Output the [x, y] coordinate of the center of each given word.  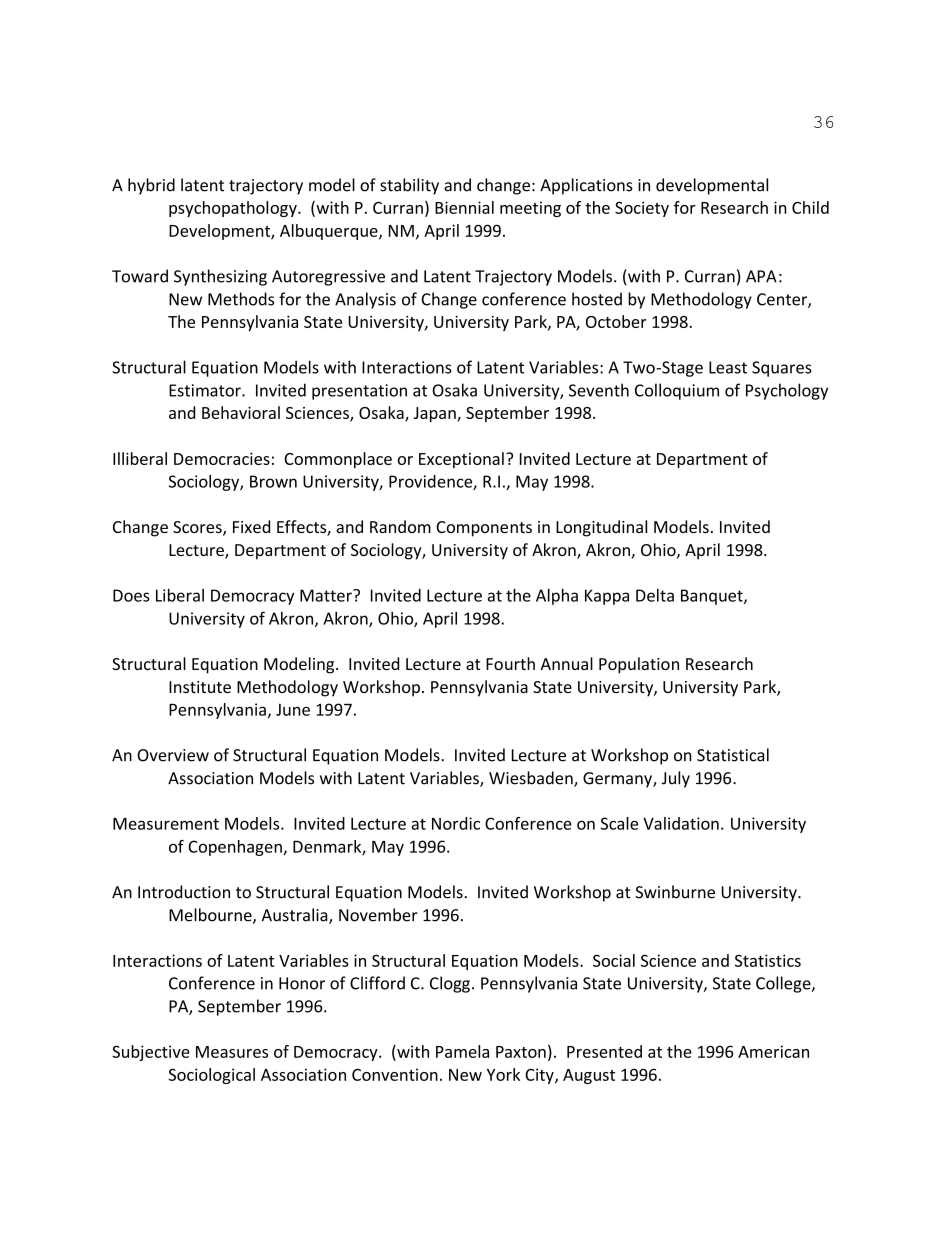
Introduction [184, 892]
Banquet [713, 597]
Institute [200, 687]
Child [810, 207]
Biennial [464, 207]
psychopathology [234, 209]
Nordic [456, 823]
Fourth [510, 663]
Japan [436, 414]
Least [728, 367]
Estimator [206, 390]
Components [484, 529]
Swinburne [675, 892]
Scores [198, 528]
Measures [232, 1052]
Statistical [733, 755]
